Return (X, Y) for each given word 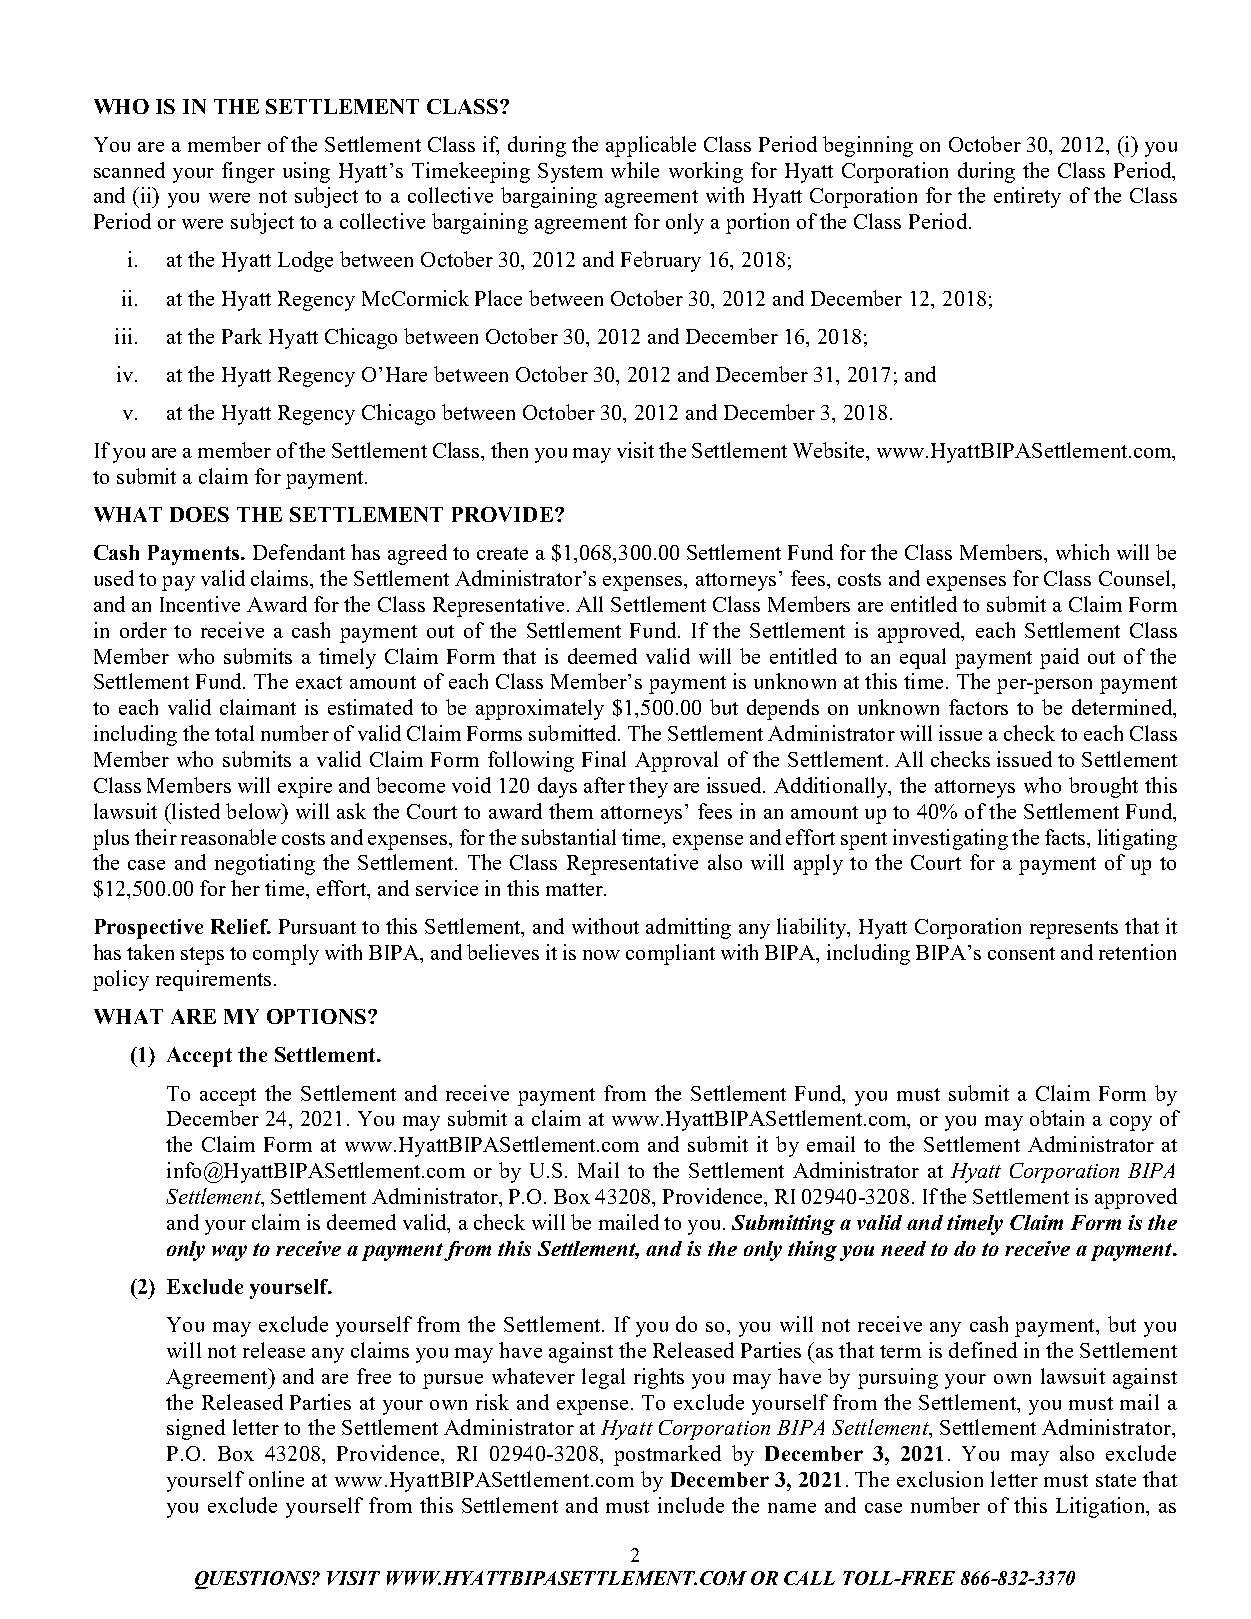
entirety (1027, 197)
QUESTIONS (254, 1580)
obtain (1057, 1118)
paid (1059, 658)
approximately (540, 709)
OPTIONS (316, 1016)
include (691, 1505)
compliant (670, 954)
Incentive (200, 604)
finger (248, 172)
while (635, 170)
